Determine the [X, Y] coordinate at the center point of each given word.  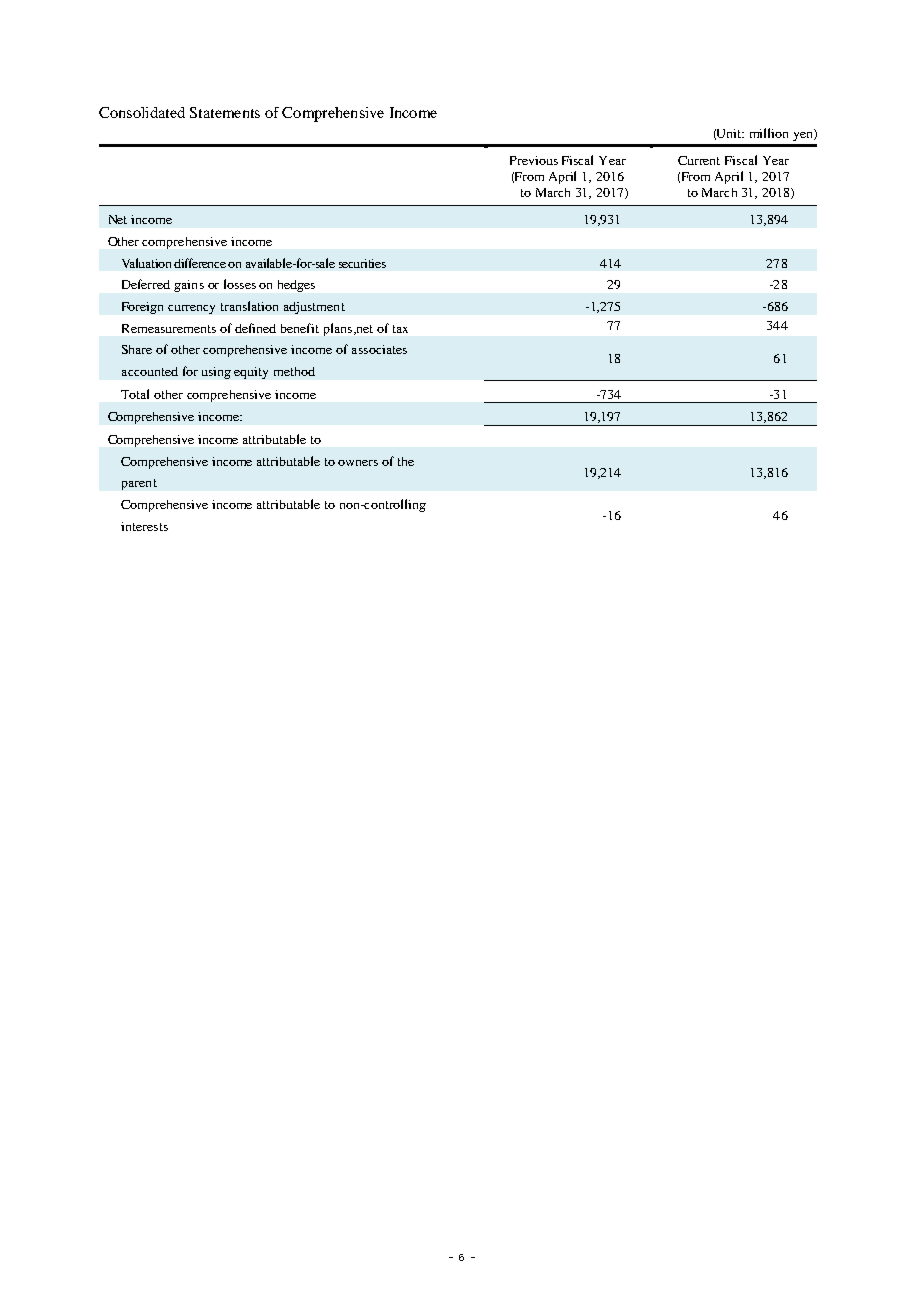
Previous [534, 160]
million [769, 133]
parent [139, 484]
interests [144, 526]
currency [191, 309]
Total [135, 394]
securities [362, 263]
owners [358, 463]
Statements [225, 112]
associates [379, 349]
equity [251, 373]
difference [201, 263]
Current [699, 160]
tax [400, 329]
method [294, 371]
